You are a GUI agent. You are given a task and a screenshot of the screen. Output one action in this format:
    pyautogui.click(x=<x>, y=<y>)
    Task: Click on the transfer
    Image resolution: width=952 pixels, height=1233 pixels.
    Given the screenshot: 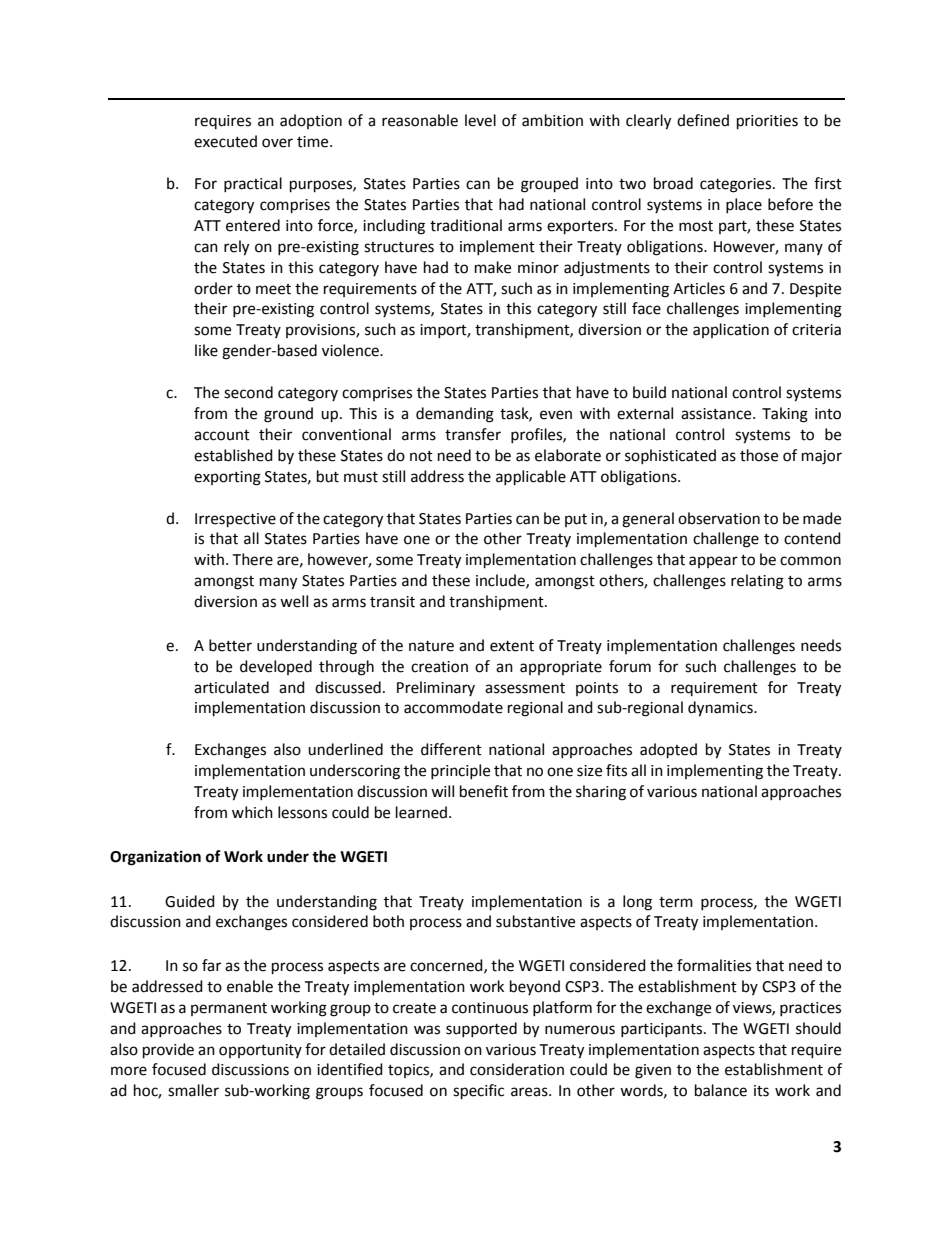 What is the action you would take?
    pyautogui.click(x=473, y=434)
